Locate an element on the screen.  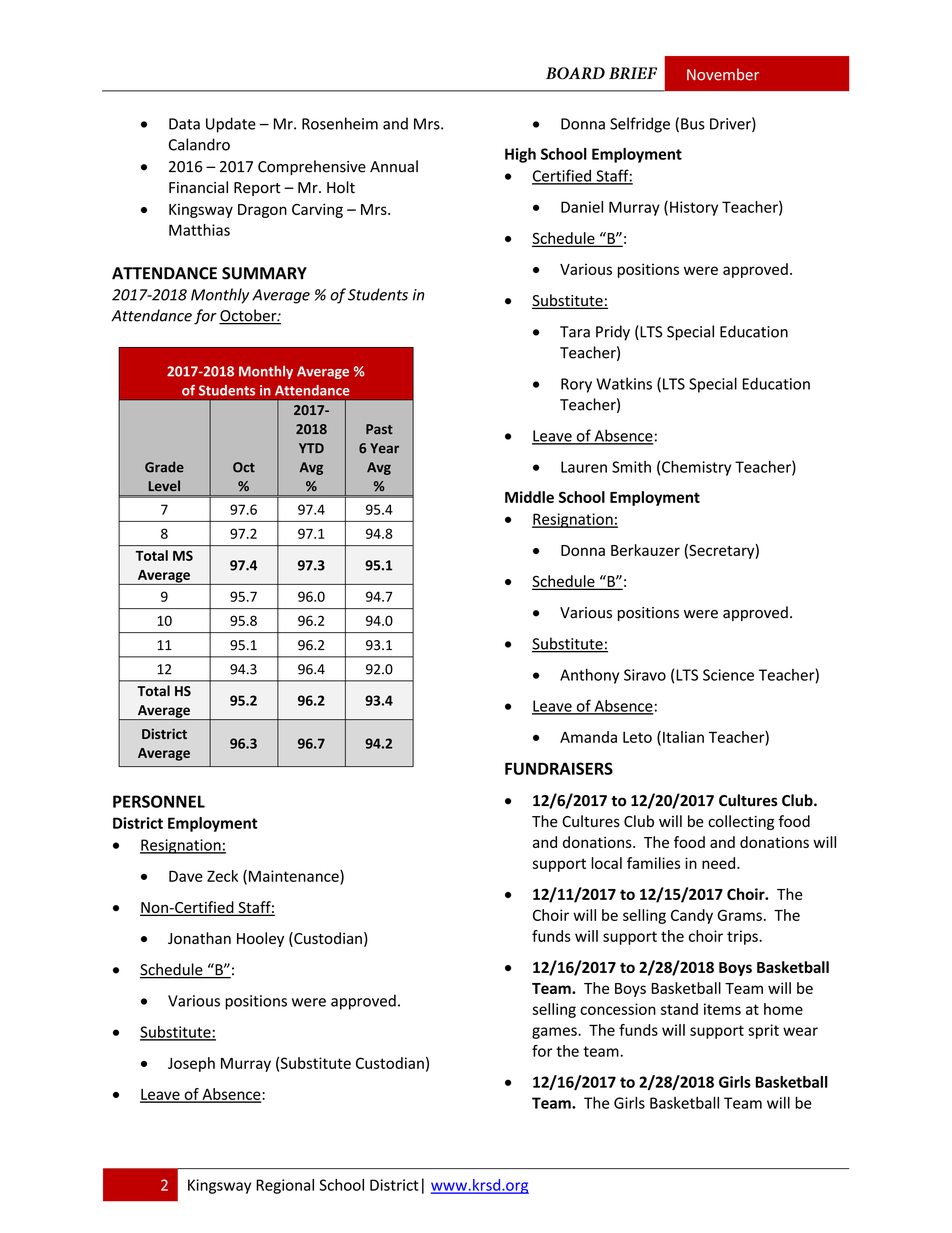
Regional is located at coordinates (285, 1186).
